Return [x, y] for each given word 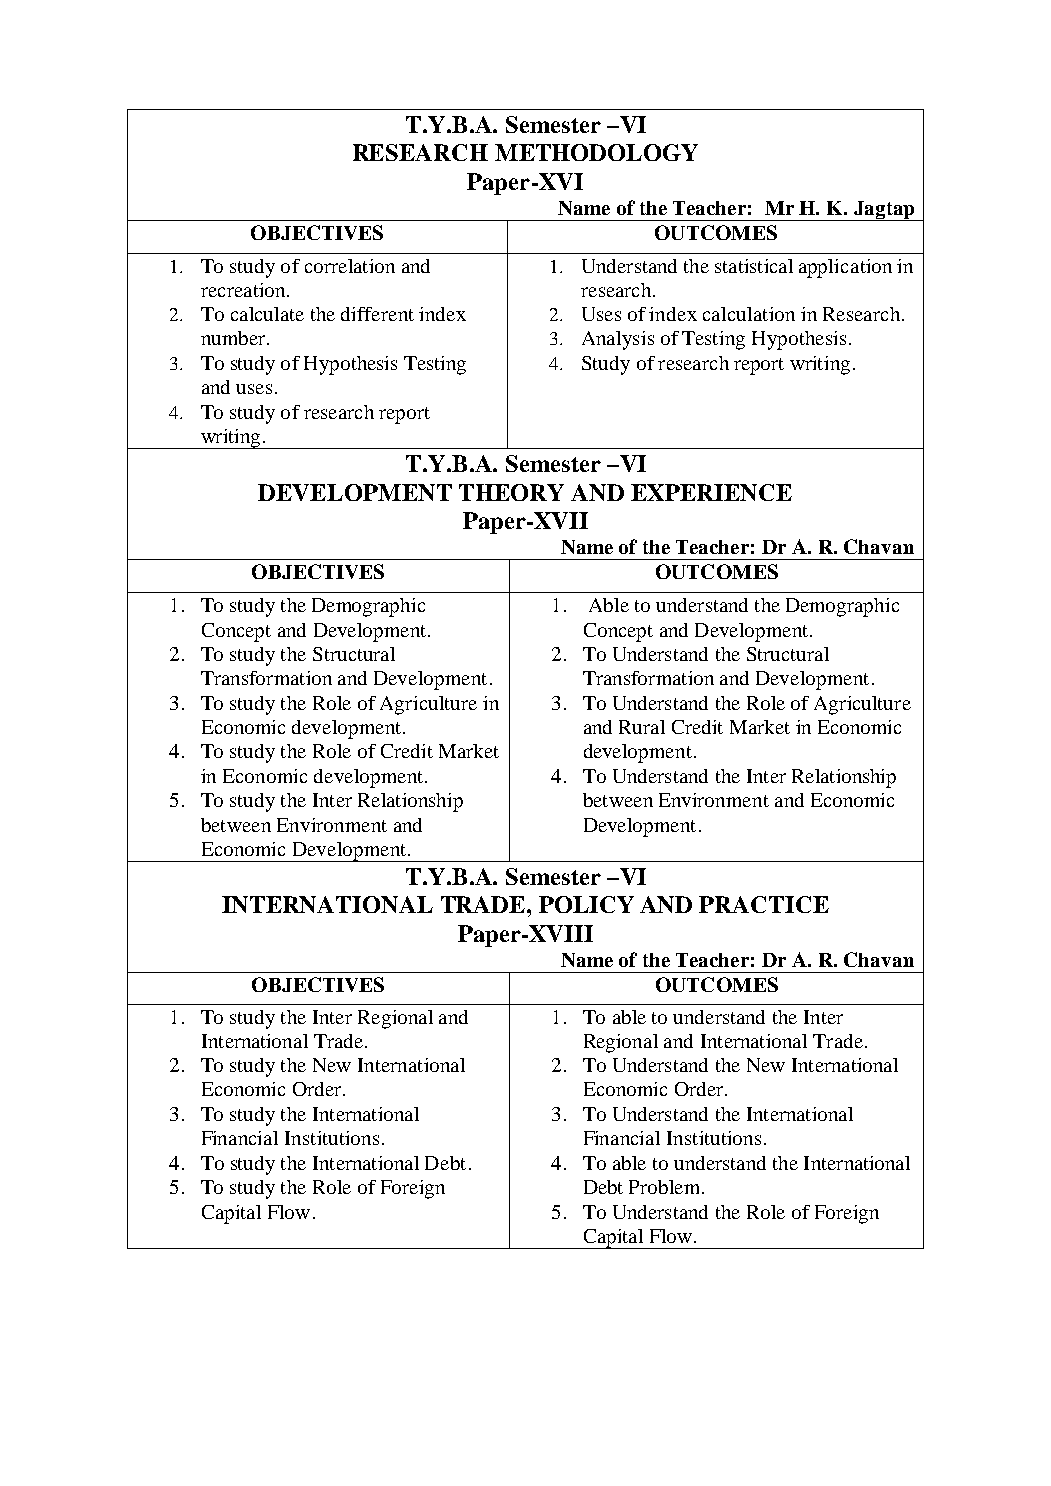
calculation [749, 314]
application [845, 268]
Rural [642, 727]
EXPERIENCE [711, 492]
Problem [666, 1187]
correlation [350, 266]
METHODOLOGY [596, 152]
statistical [754, 266]
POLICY [586, 904]
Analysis [618, 340]
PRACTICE [764, 904]
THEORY [511, 492]
